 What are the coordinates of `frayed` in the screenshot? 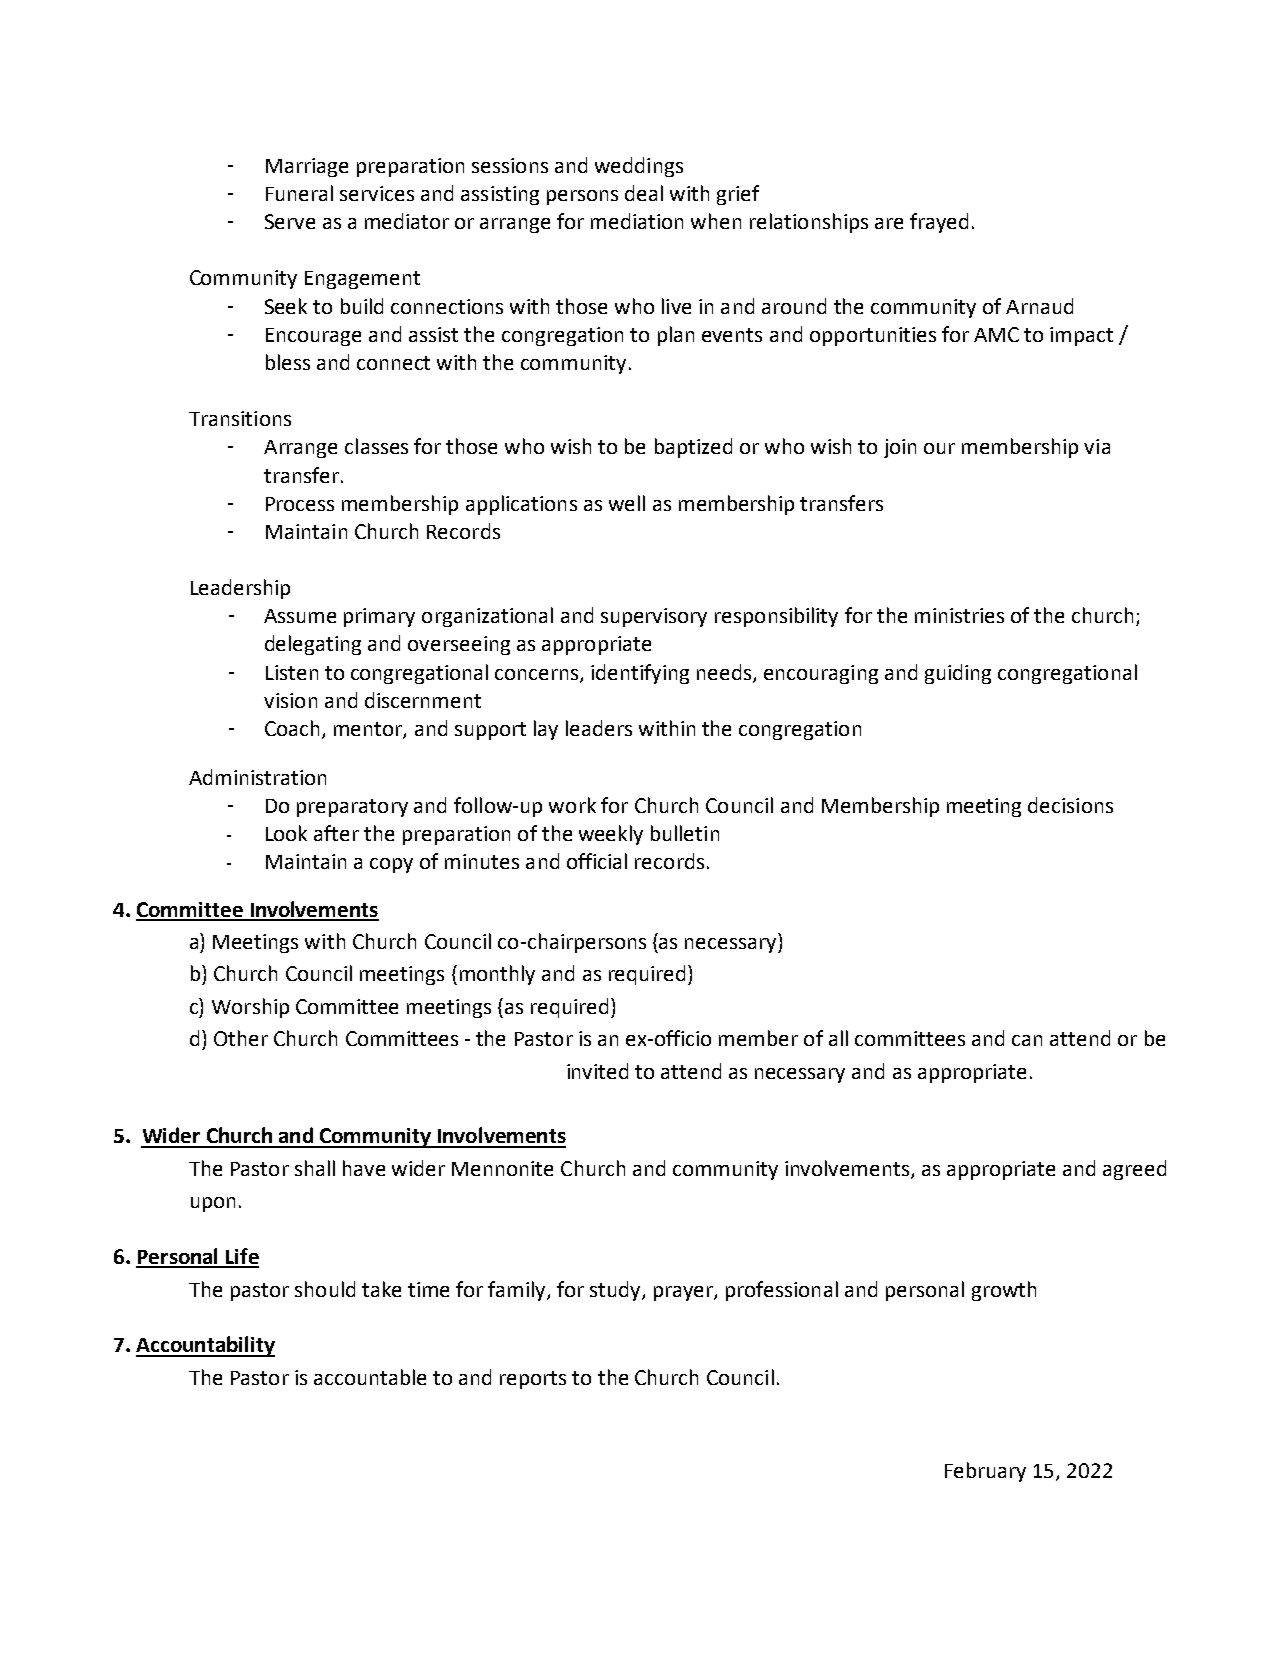 It's located at (939, 223).
